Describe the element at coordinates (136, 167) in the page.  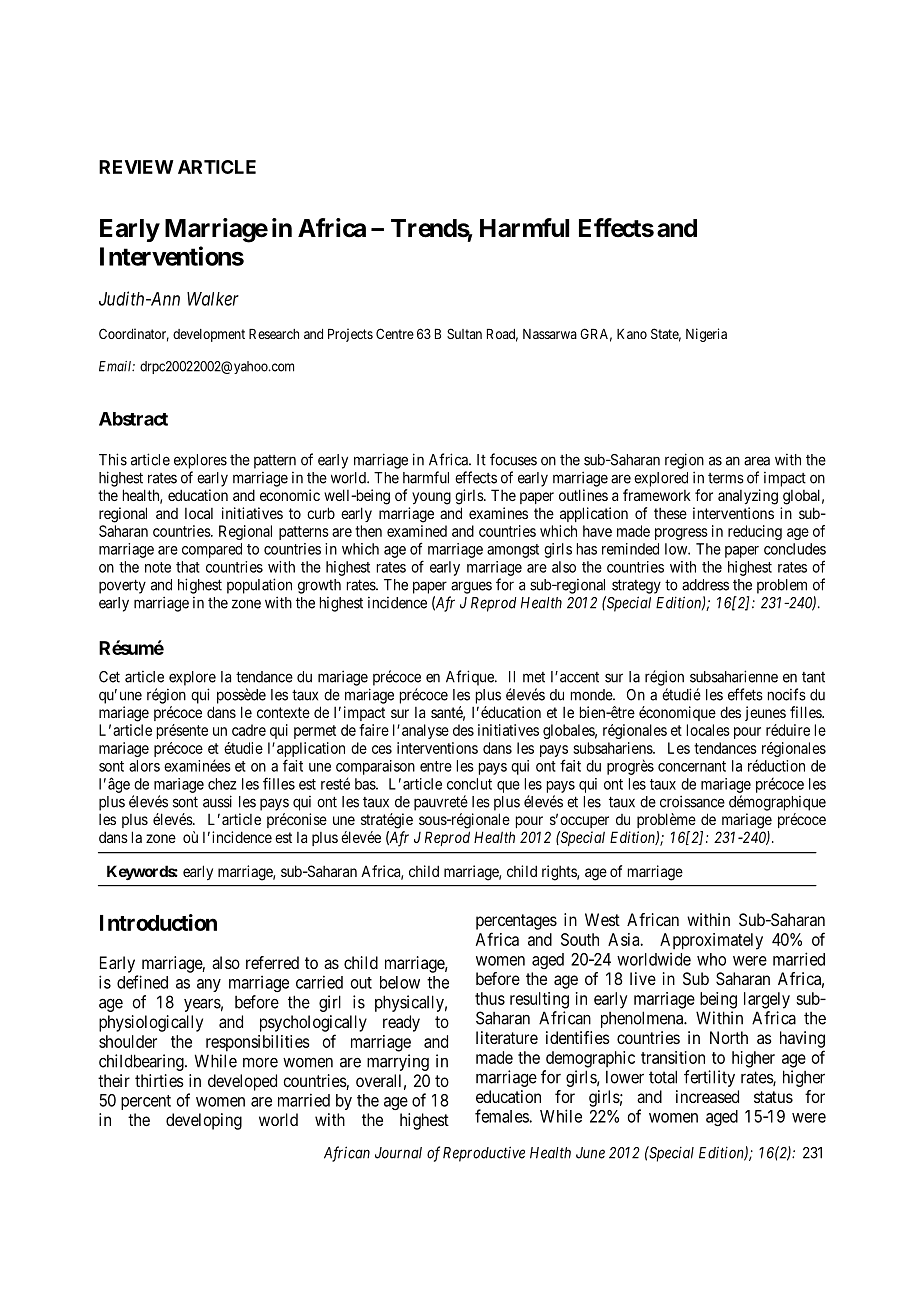
I see `REVIEW` at that location.
